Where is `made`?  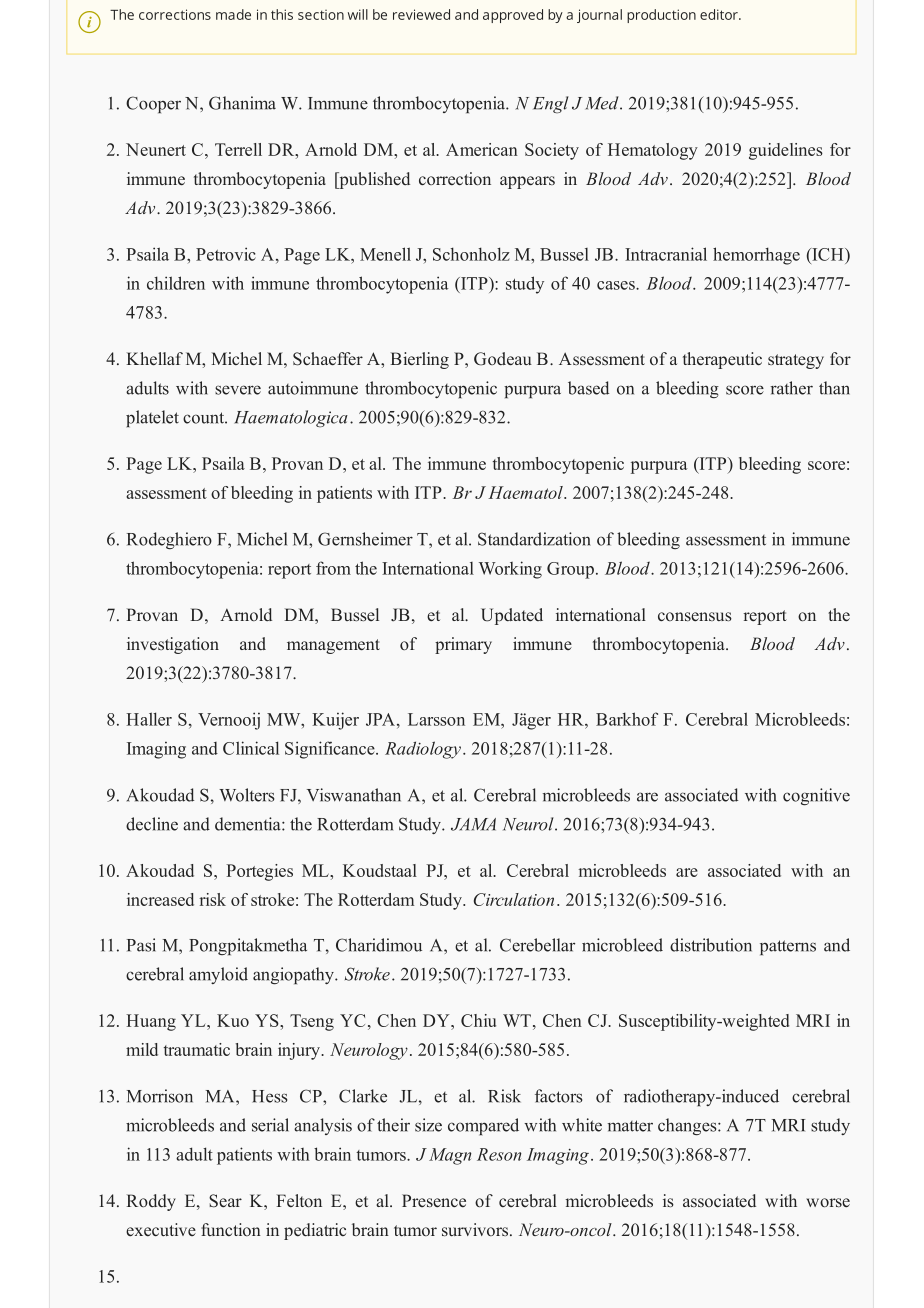
made is located at coordinates (233, 14).
